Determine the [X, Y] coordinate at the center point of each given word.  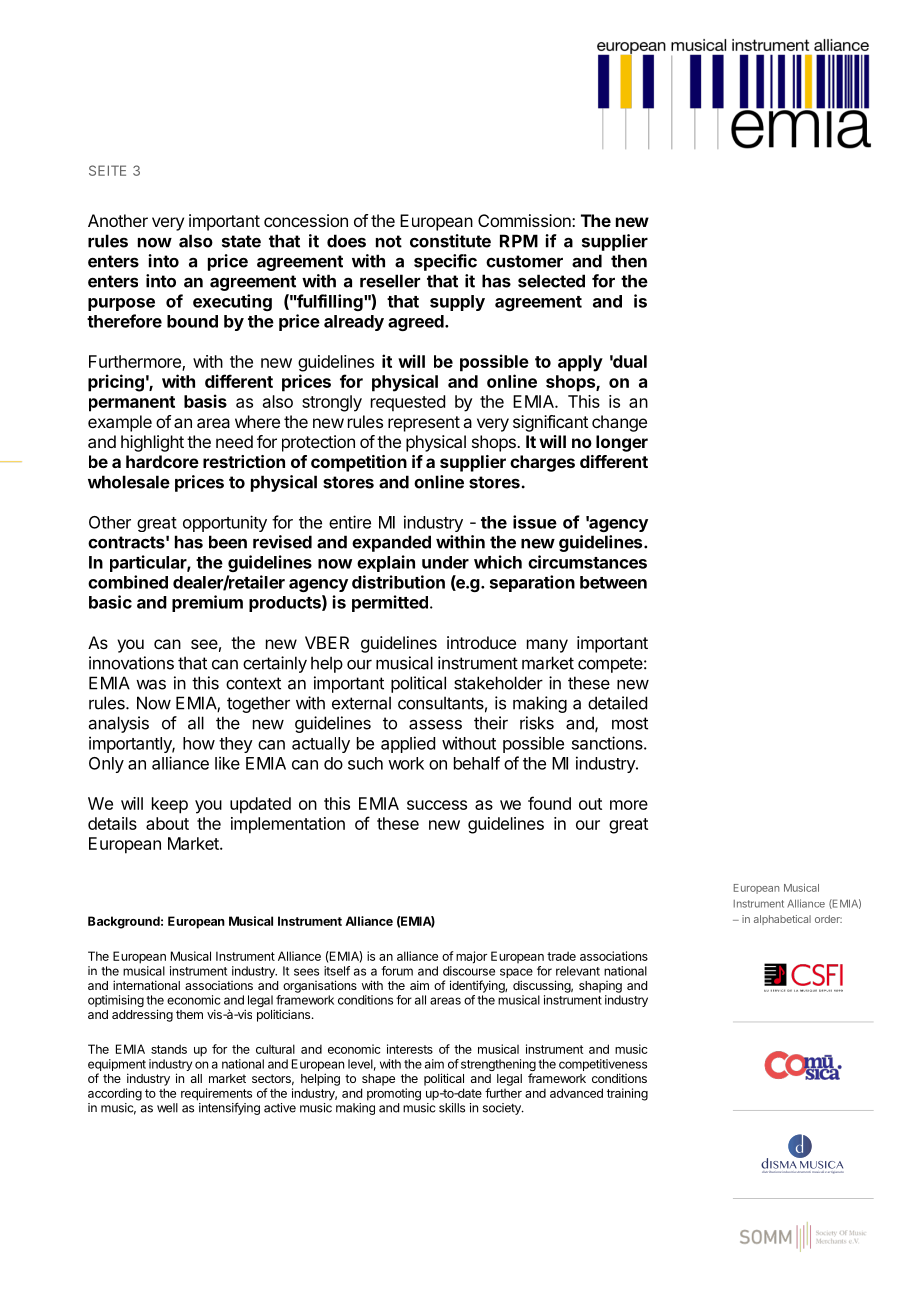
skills [452, 1108]
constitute [450, 241]
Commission [525, 220]
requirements [216, 1095]
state [241, 241]
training [627, 1094]
